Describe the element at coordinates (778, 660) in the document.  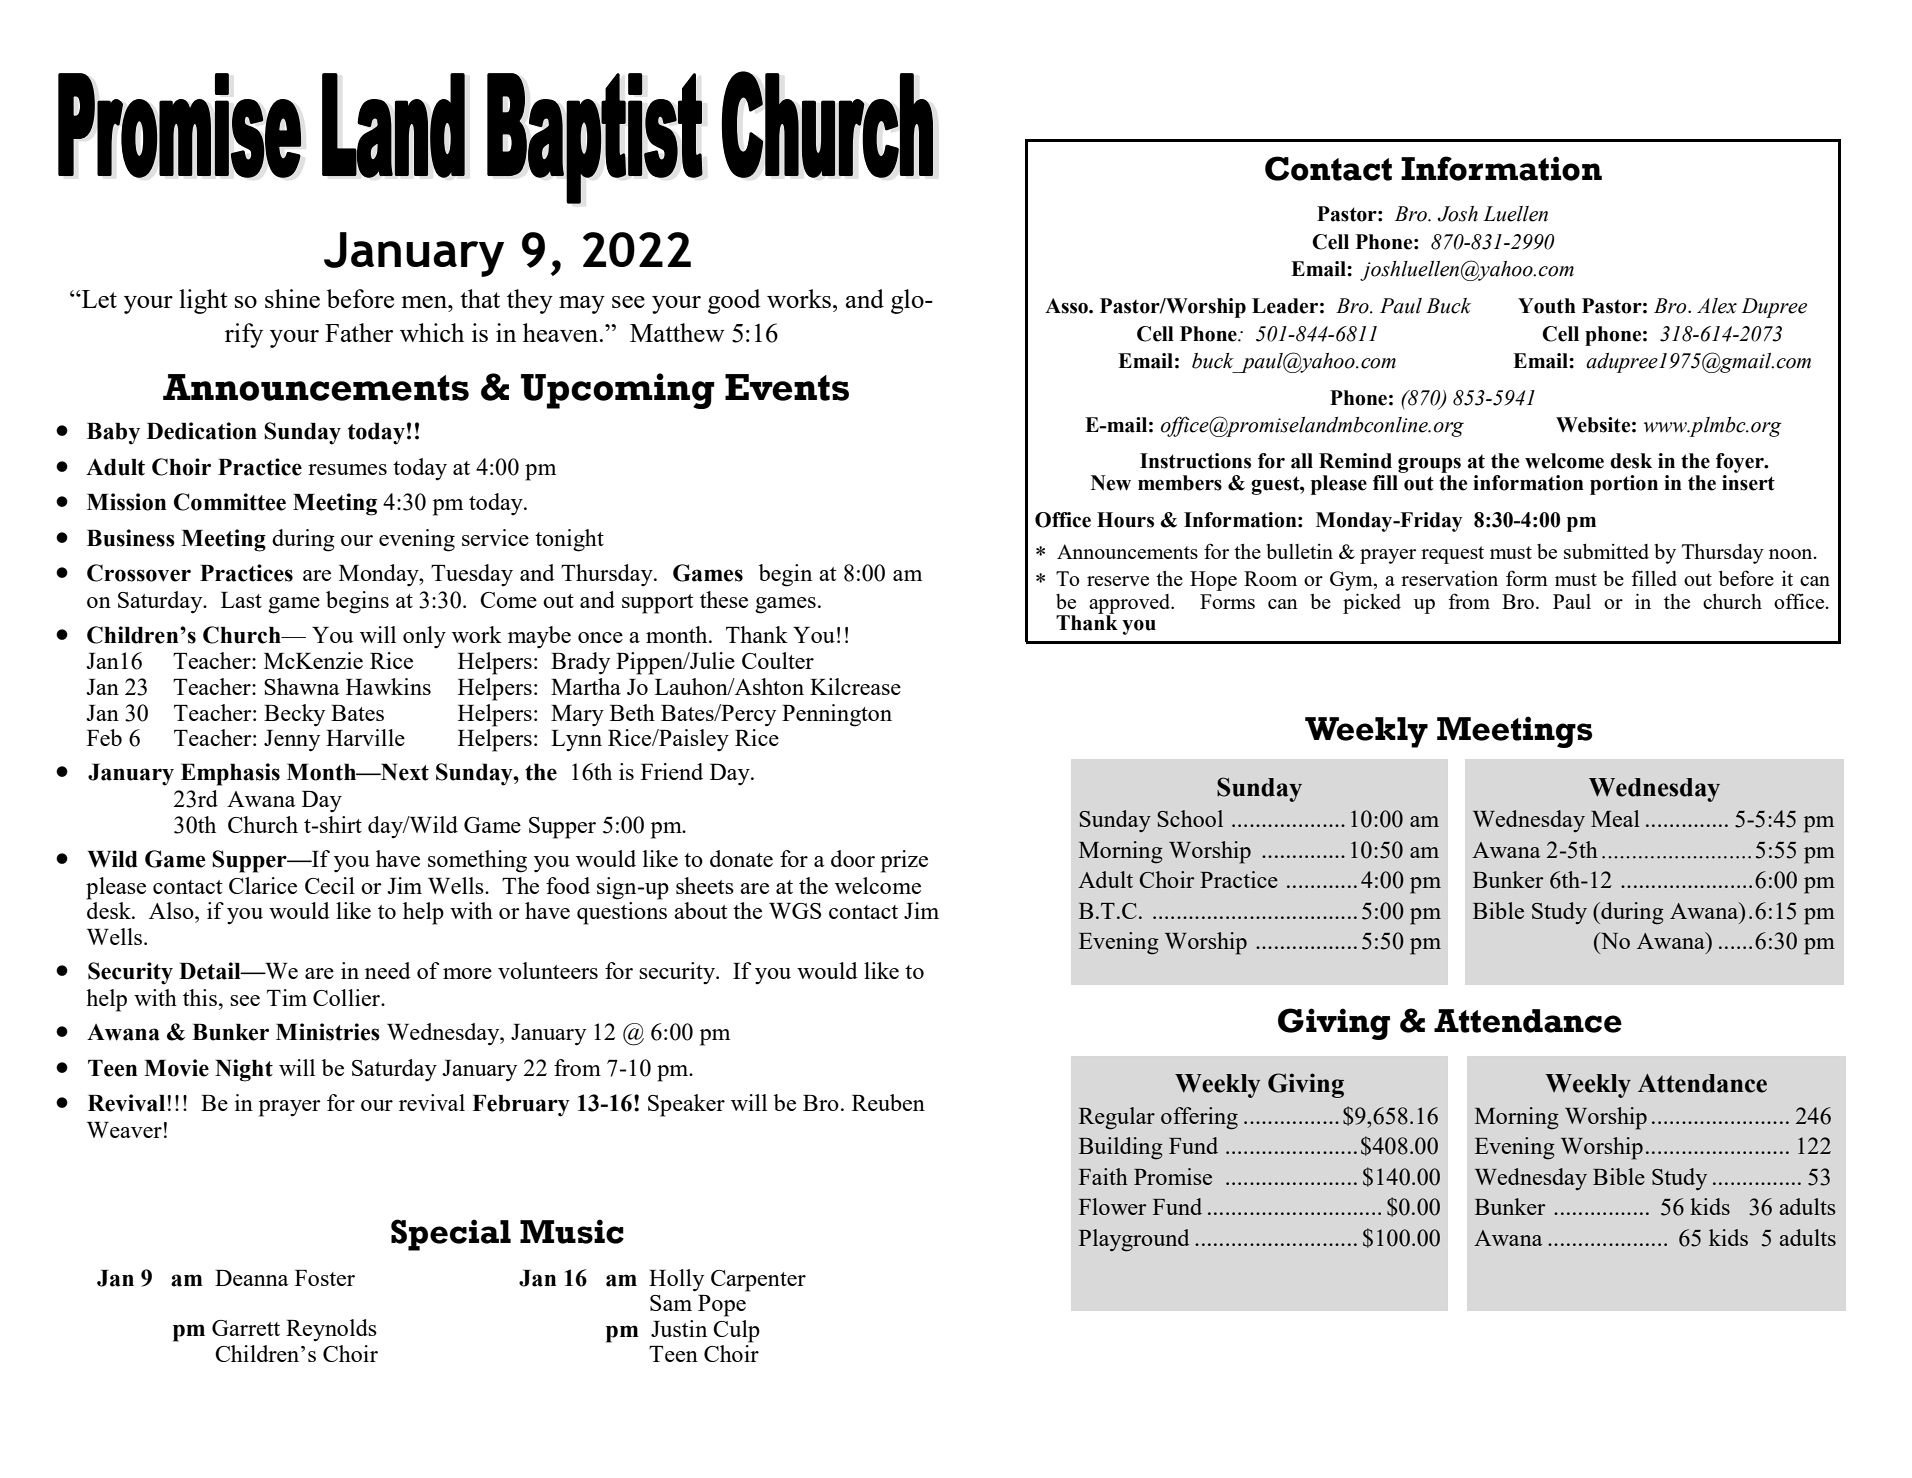
I see `Coulter` at that location.
